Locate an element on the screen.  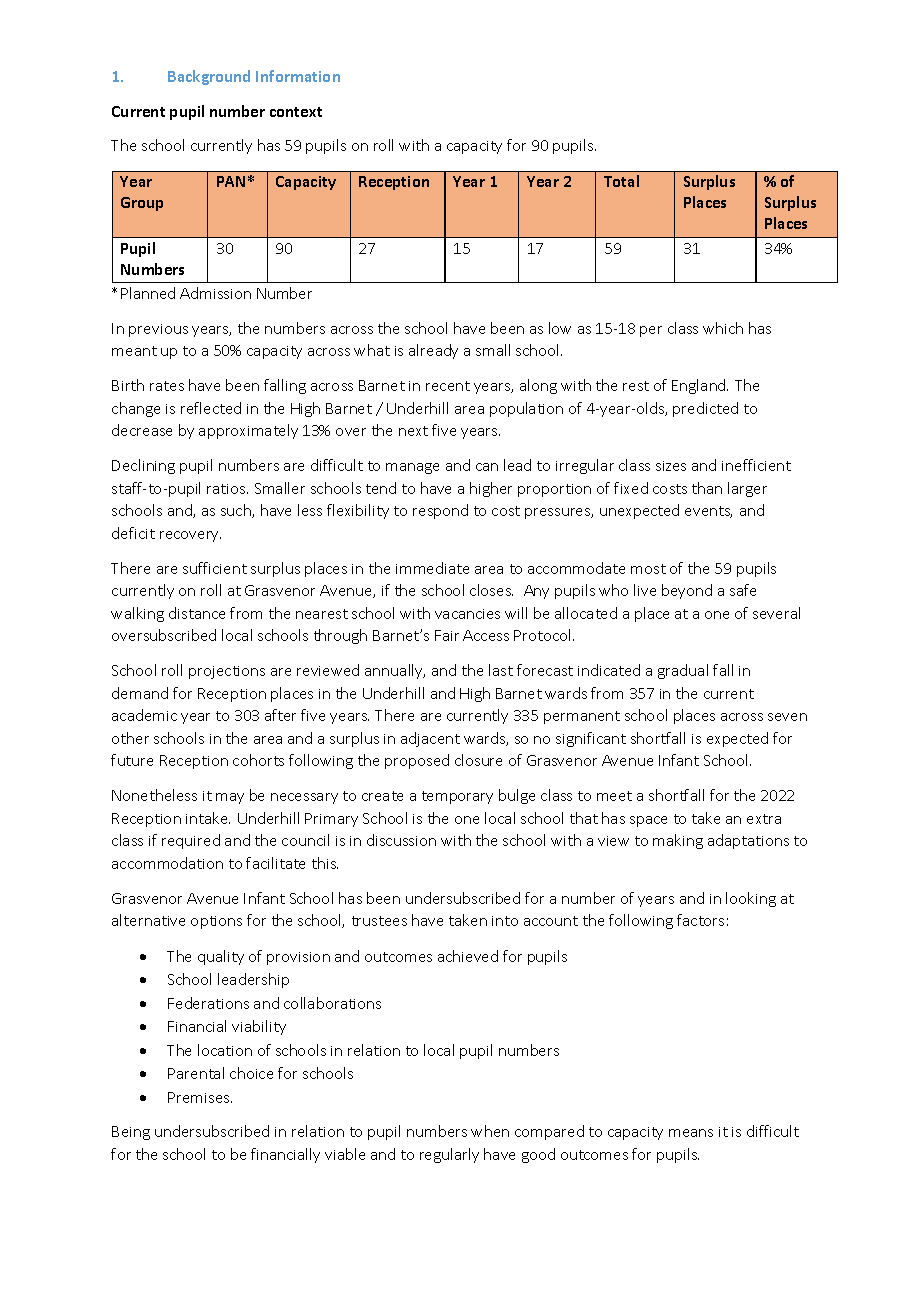
Background is located at coordinates (209, 77).
